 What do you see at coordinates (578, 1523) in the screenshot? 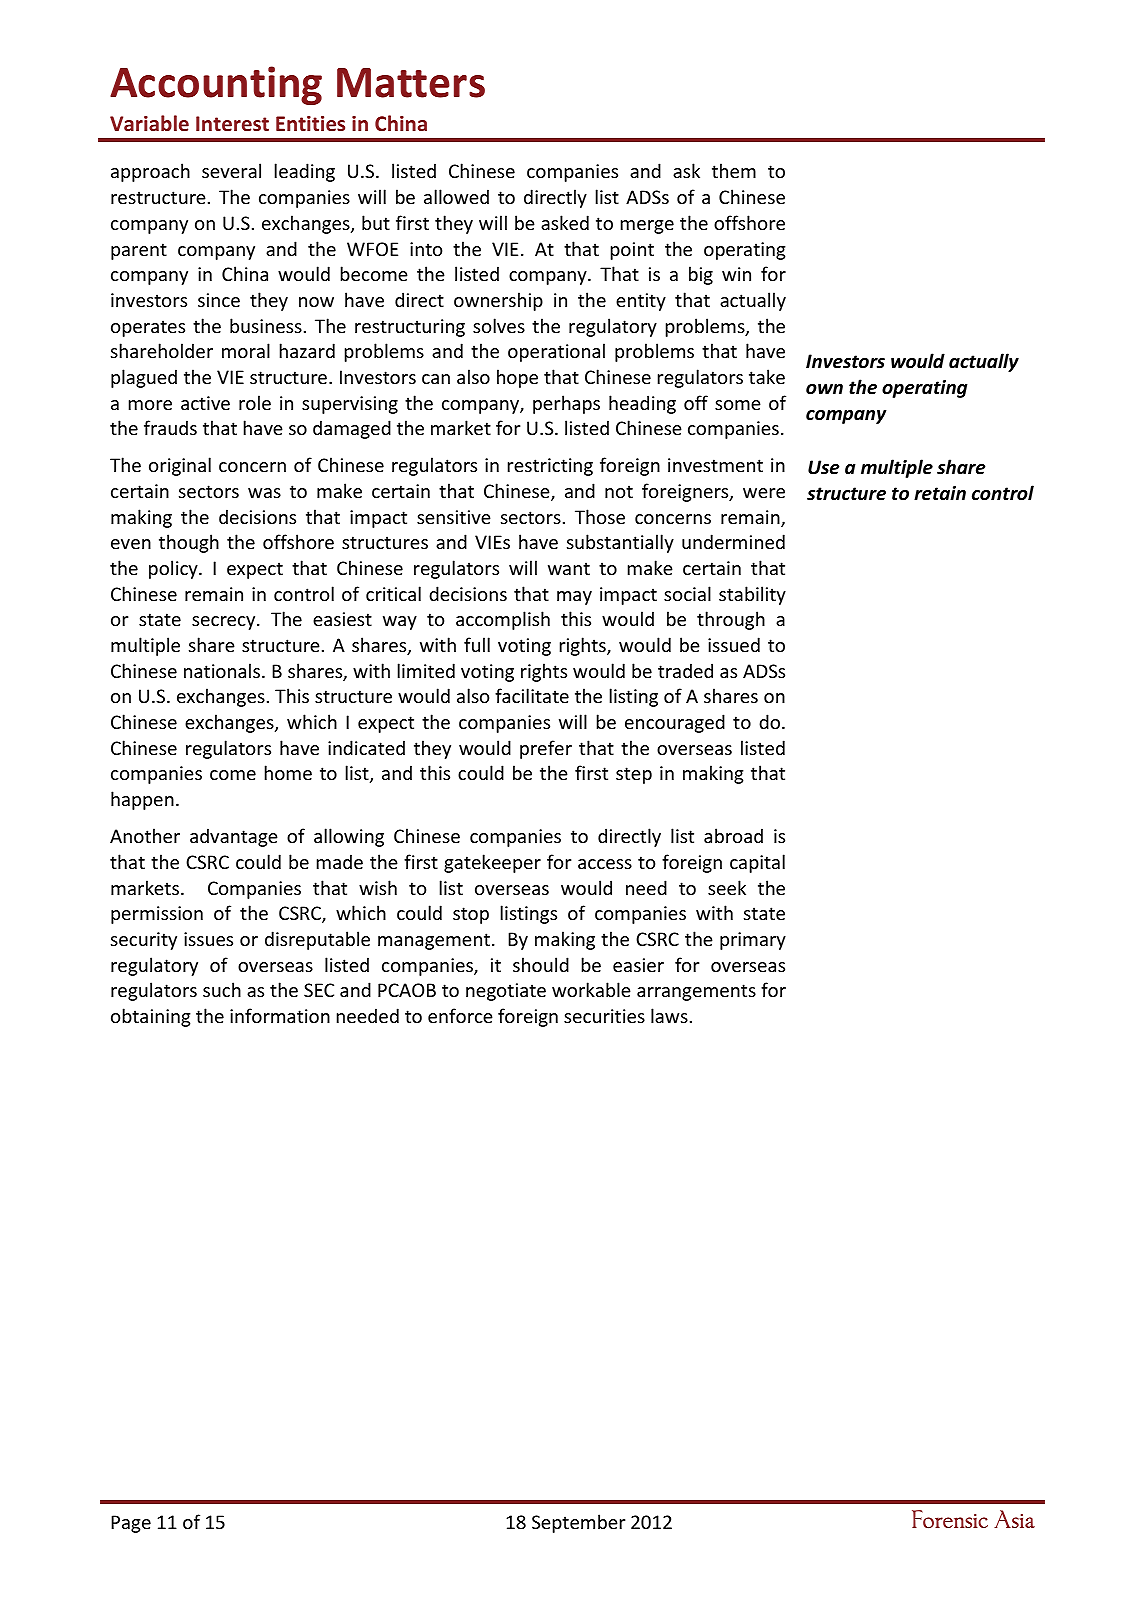
I see `September` at bounding box center [578, 1523].
